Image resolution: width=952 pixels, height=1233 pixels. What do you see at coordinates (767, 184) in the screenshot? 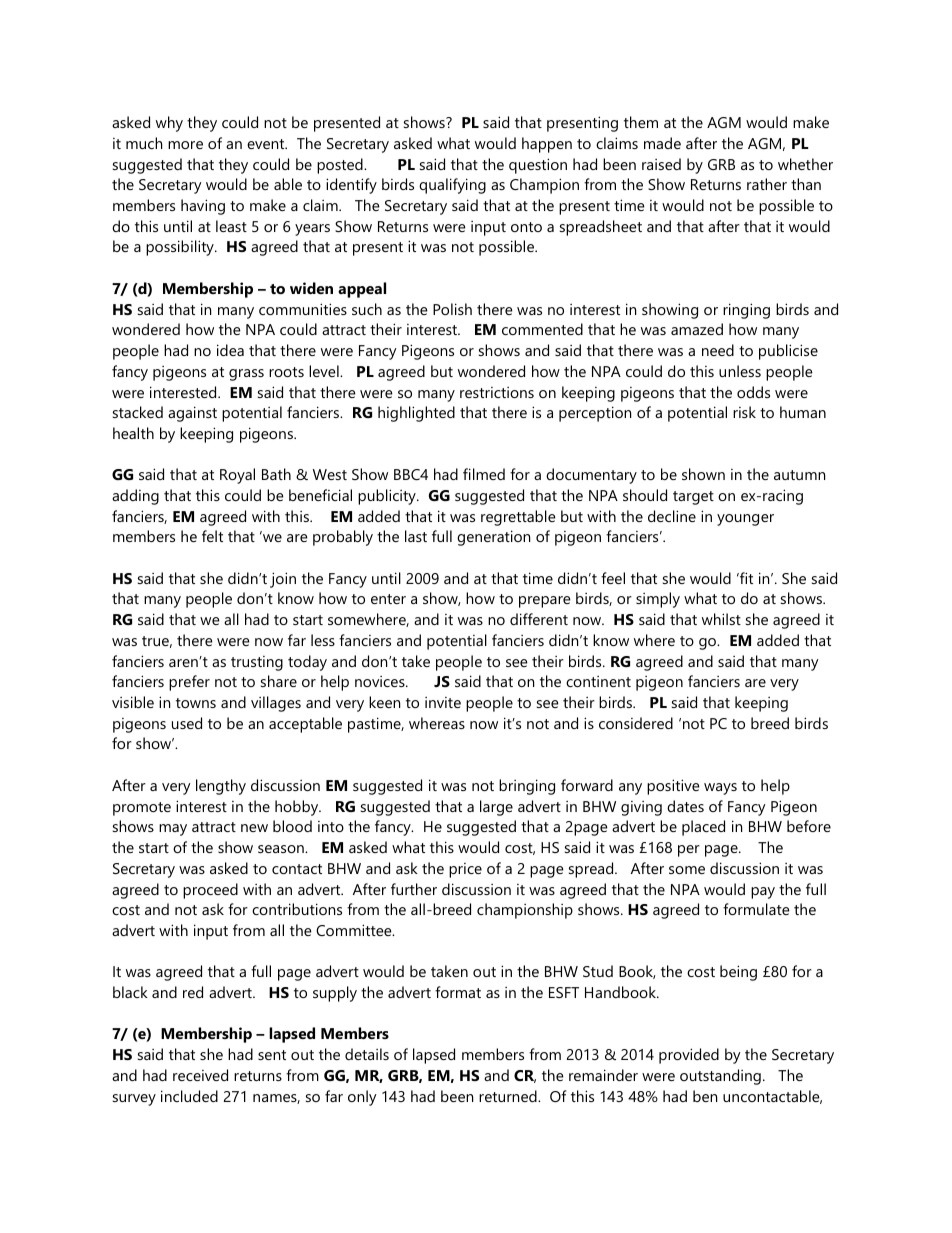
I see `rather` at bounding box center [767, 184].
